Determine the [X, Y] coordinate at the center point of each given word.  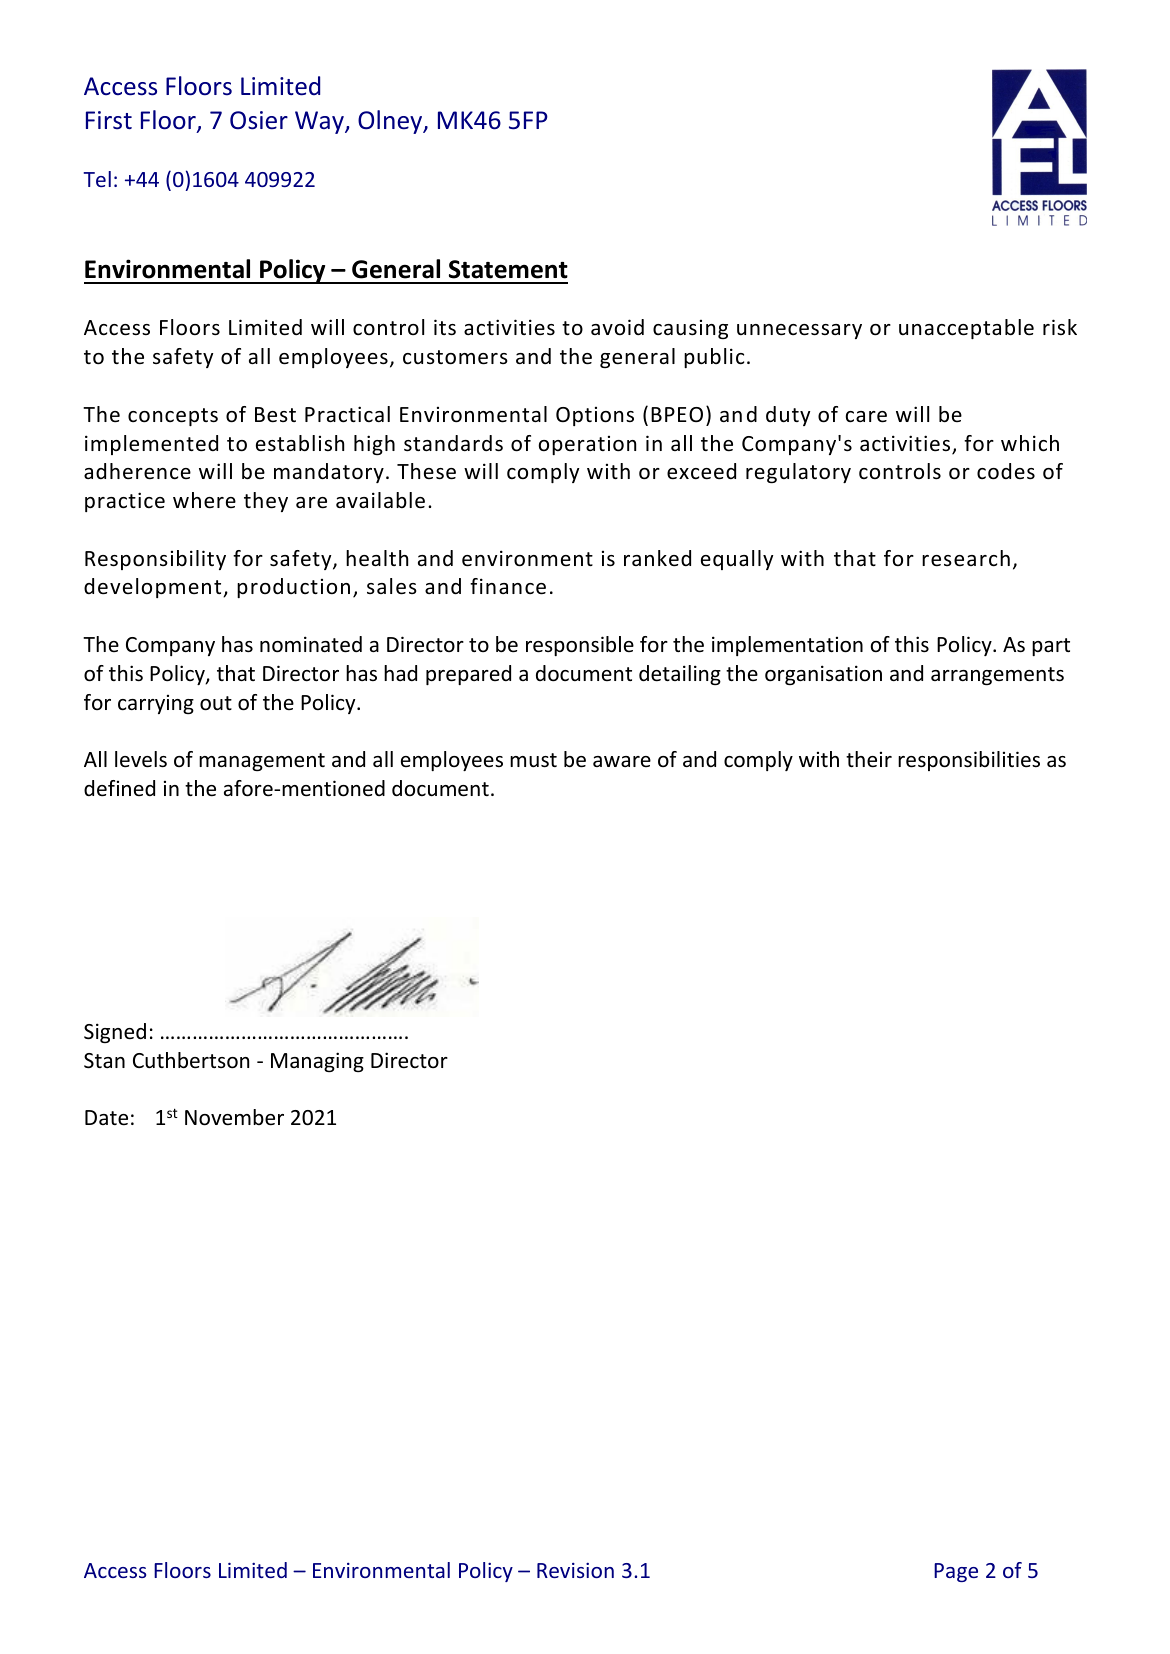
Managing [317, 1062]
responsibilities [969, 761]
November [234, 1117]
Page [956, 1572]
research [966, 558]
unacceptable [966, 329]
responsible [580, 646]
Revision [575, 1570]
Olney [391, 122]
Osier [259, 120]
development [154, 588]
